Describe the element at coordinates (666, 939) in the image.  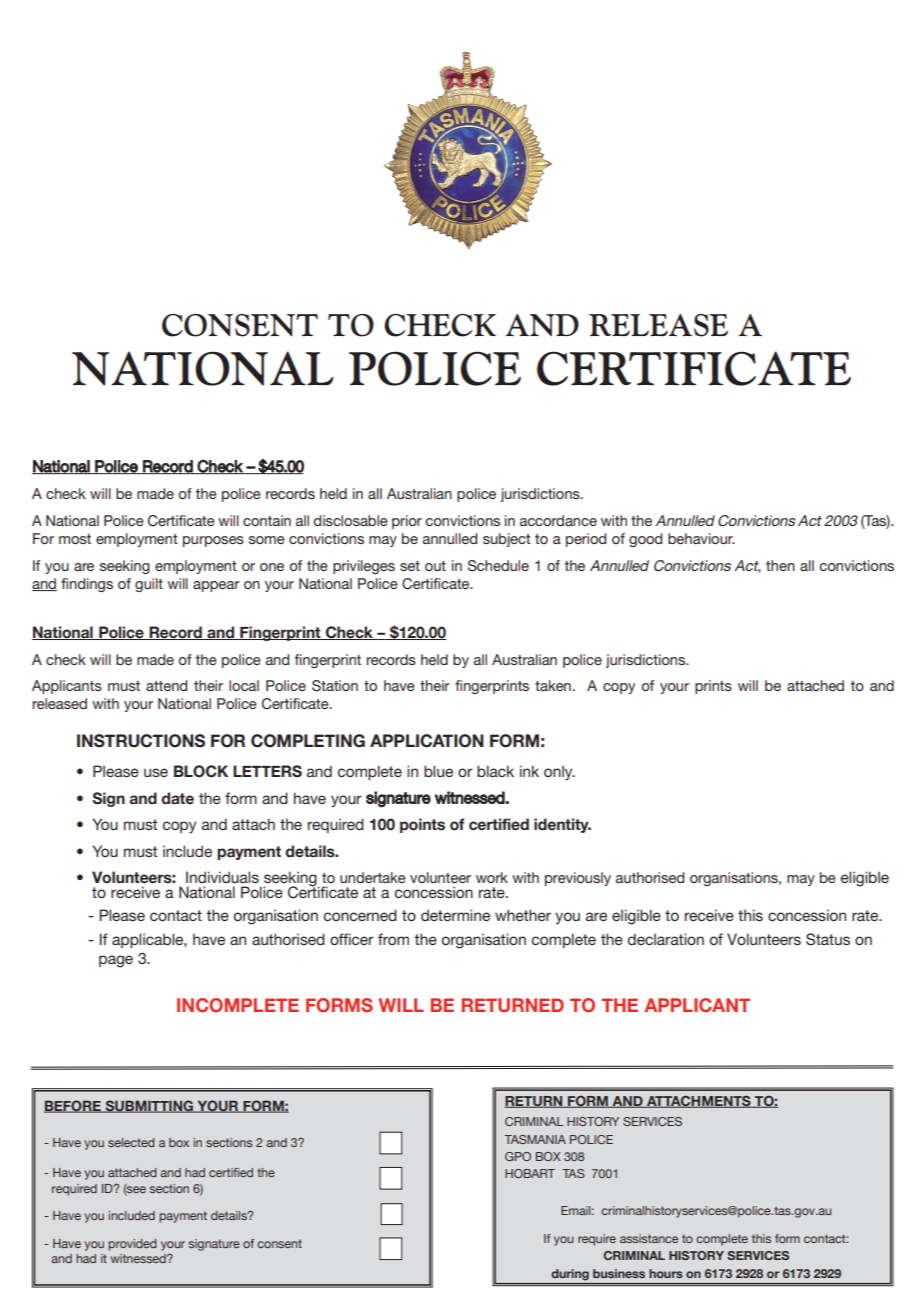
I see `declaration` at that location.
